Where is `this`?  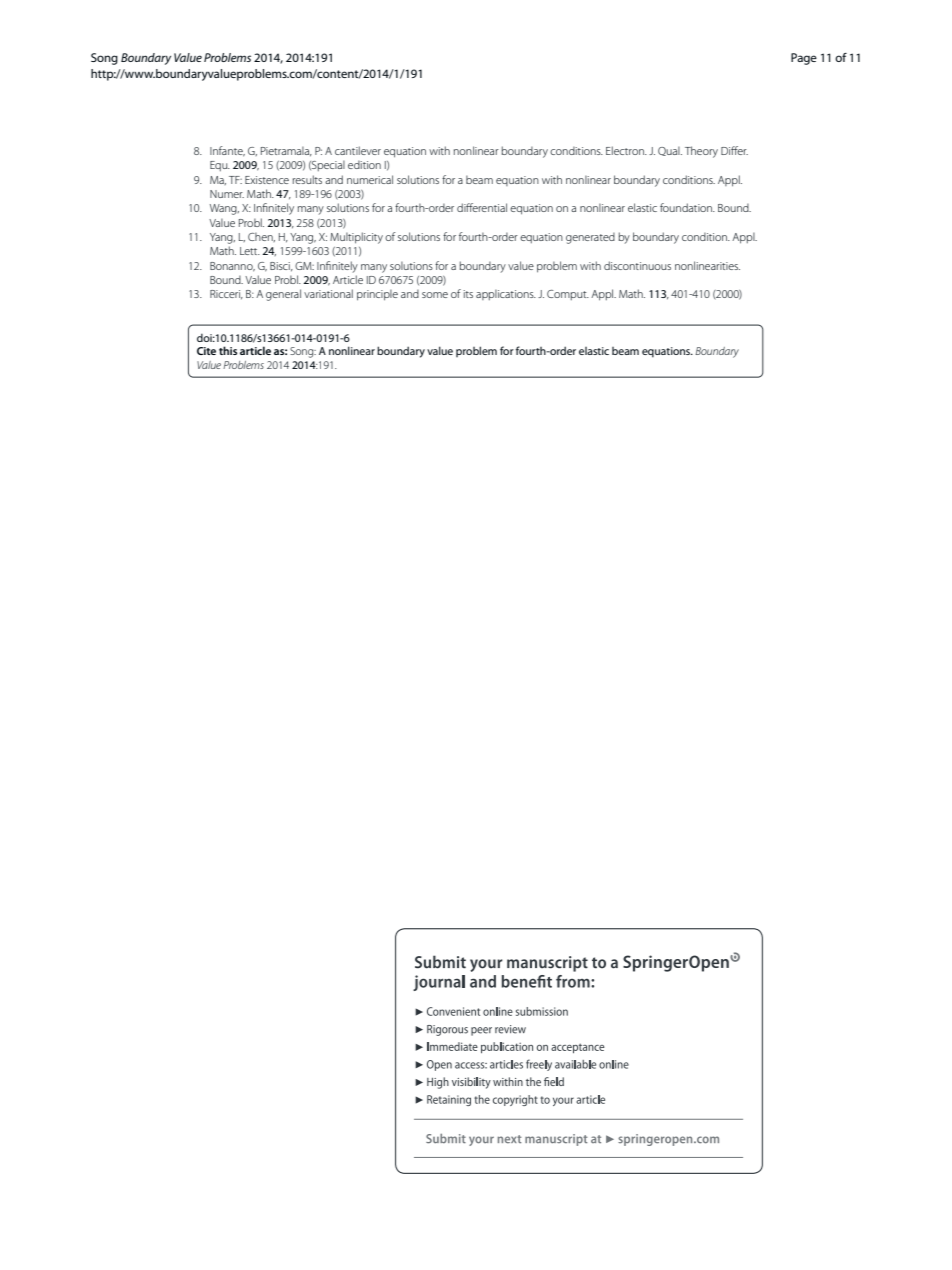 this is located at coordinates (228, 350).
